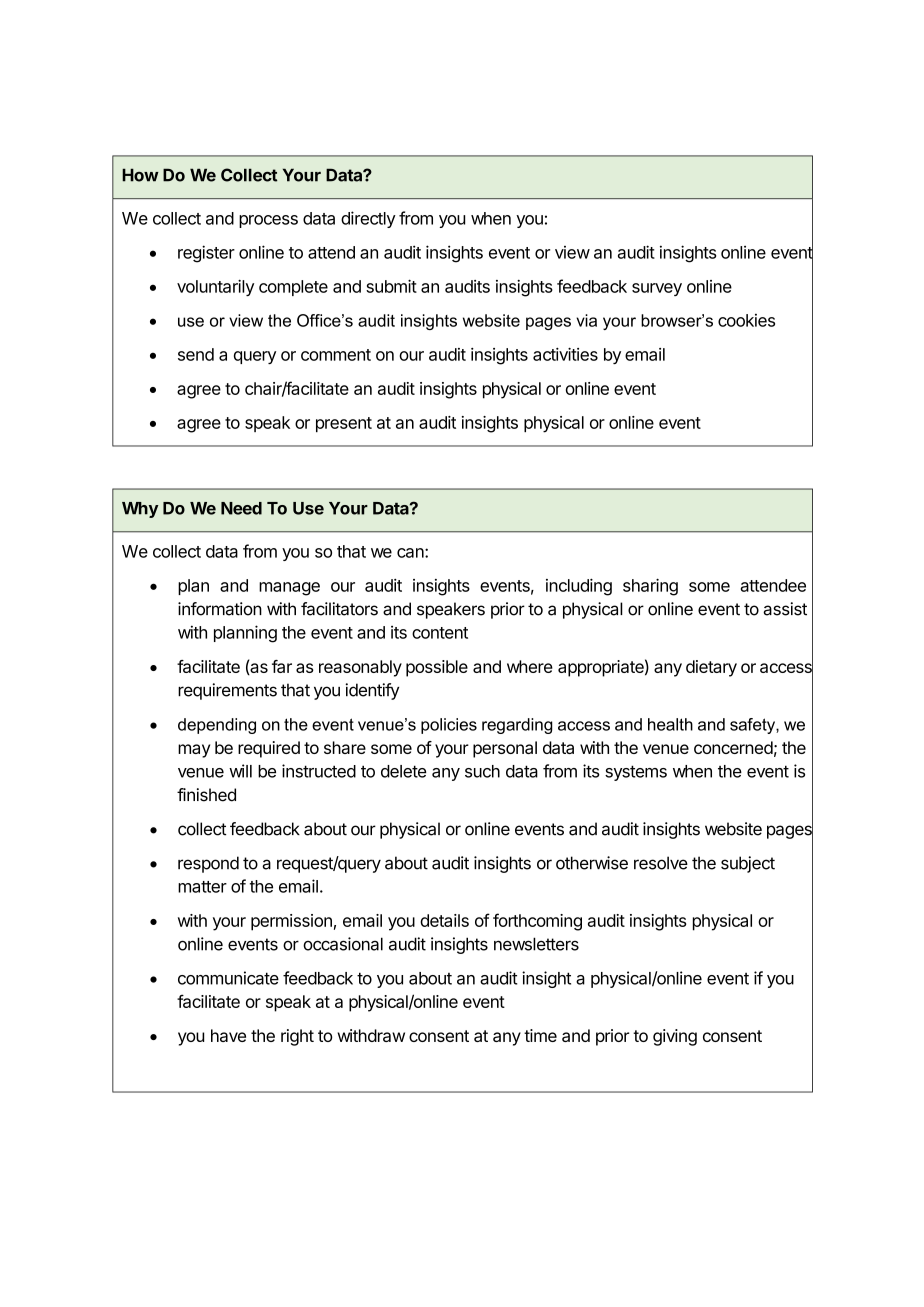 The width and height of the screenshot is (924, 1307). What do you see at coordinates (228, 1035) in the screenshot?
I see `have` at bounding box center [228, 1035].
